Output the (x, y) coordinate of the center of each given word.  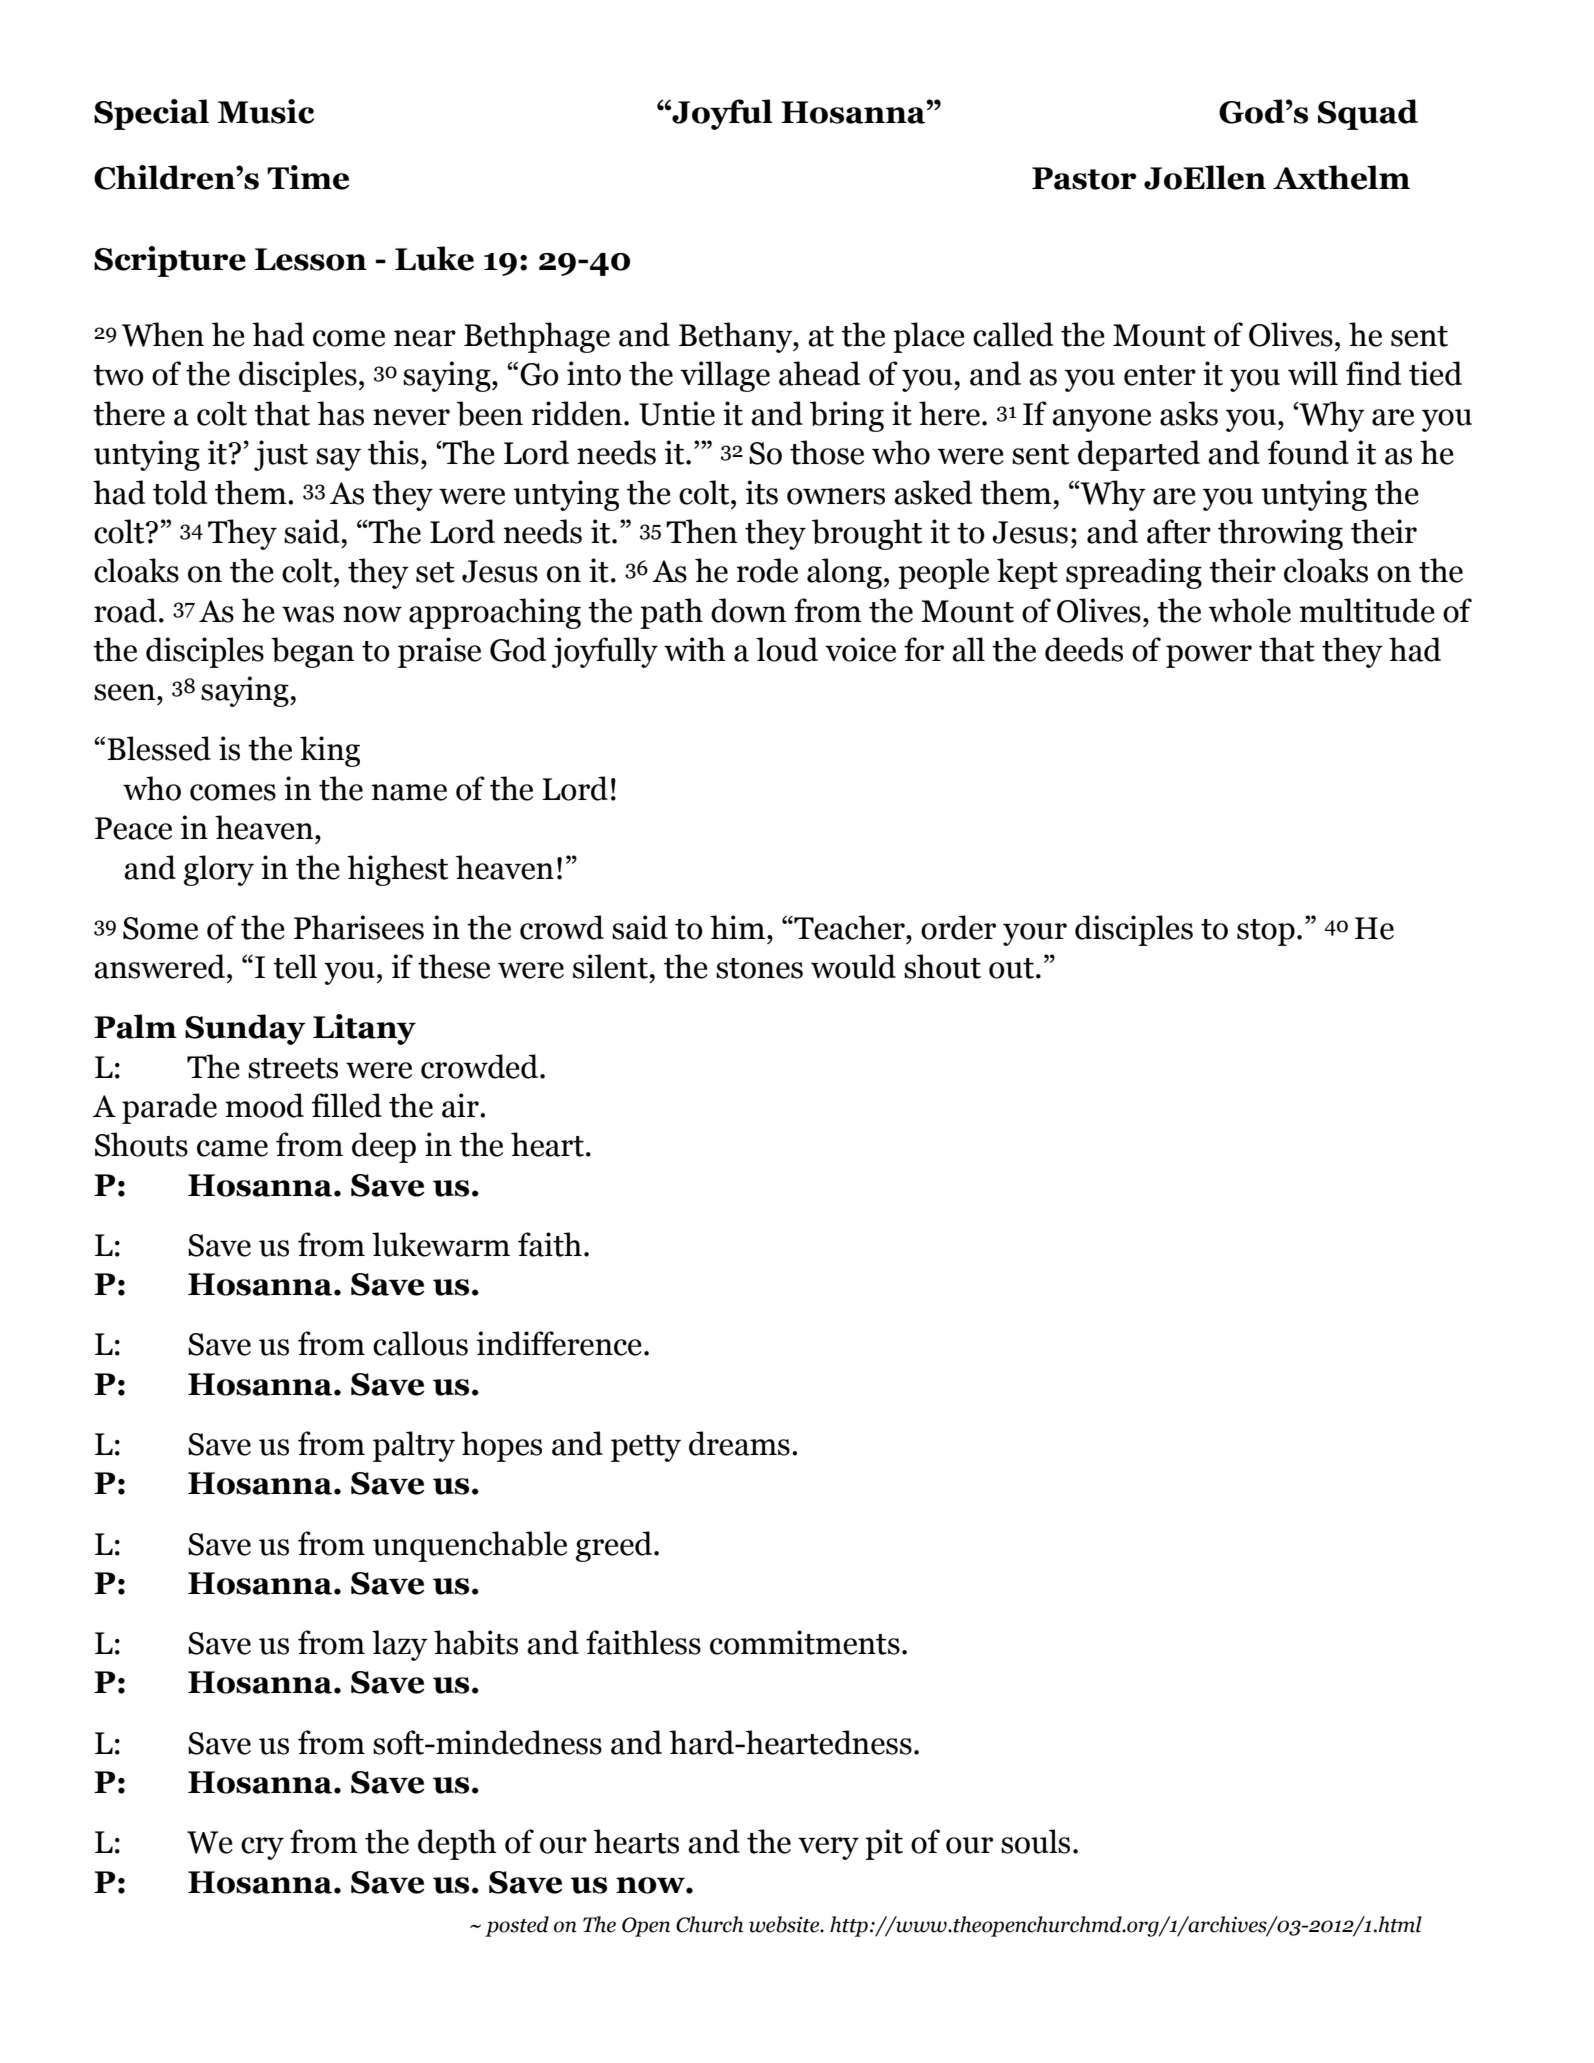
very (828, 1848)
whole (1250, 610)
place (929, 337)
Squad (1368, 114)
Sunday (245, 1029)
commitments (805, 1642)
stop (1266, 932)
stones (759, 968)
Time (308, 177)
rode (767, 570)
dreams (739, 1443)
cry (262, 1848)
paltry (414, 1446)
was (308, 614)
